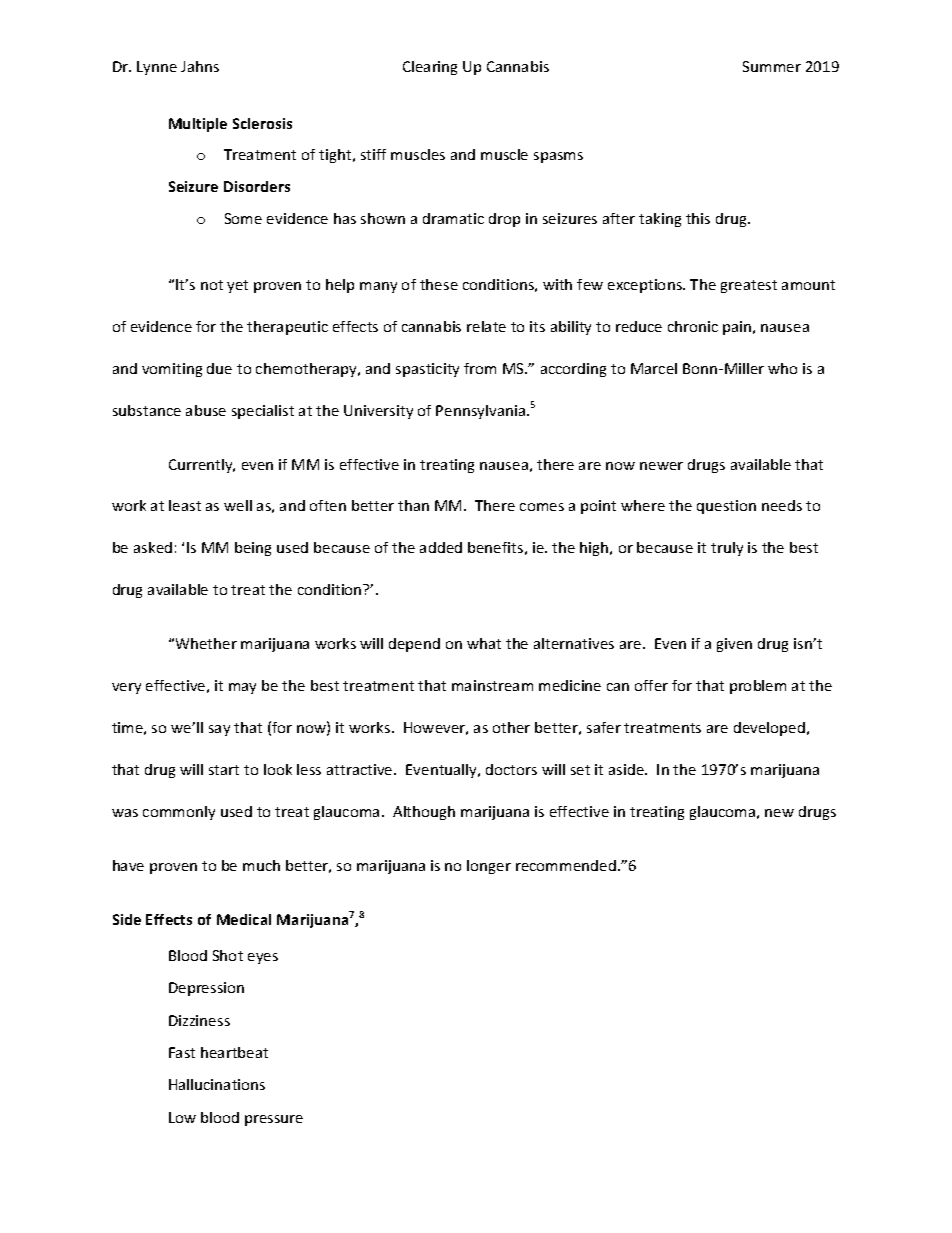 The image size is (952, 1233). What do you see at coordinates (772, 66) in the screenshot?
I see `Summer` at bounding box center [772, 66].
